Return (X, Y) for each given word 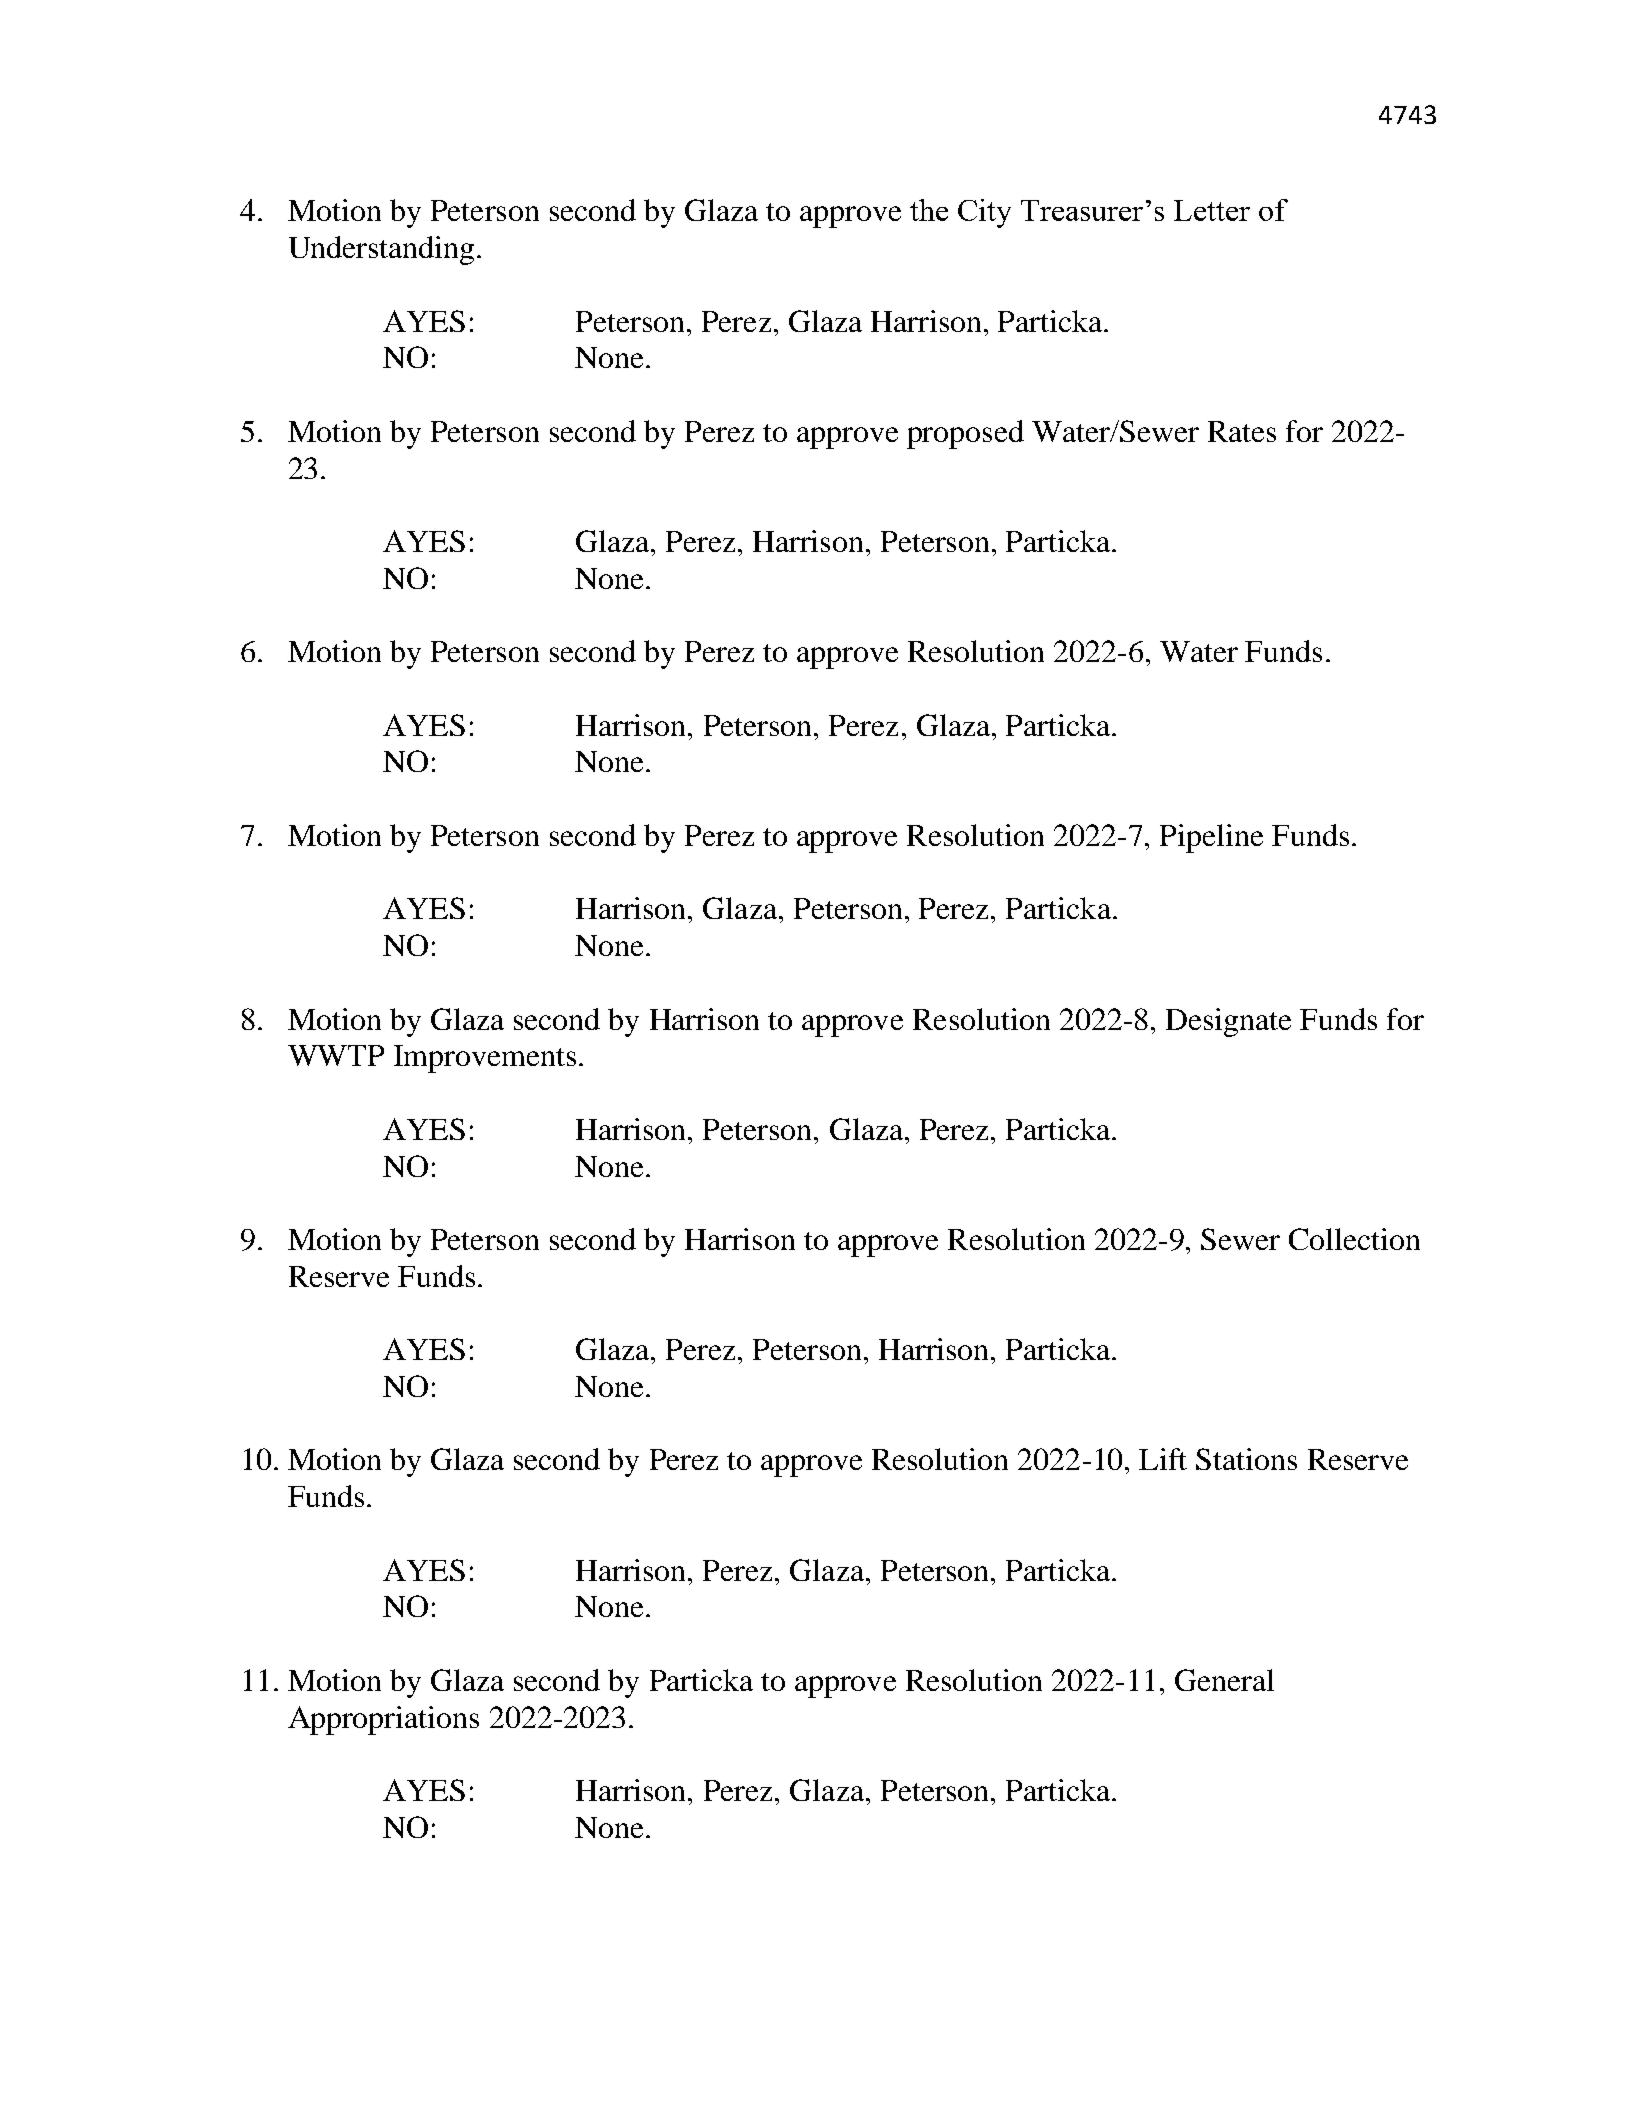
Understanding (381, 250)
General (1224, 1680)
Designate (1228, 1022)
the (929, 210)
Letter (1212, 210)
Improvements (485, 1059)
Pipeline (1211, 838)
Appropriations (383, 1720)
